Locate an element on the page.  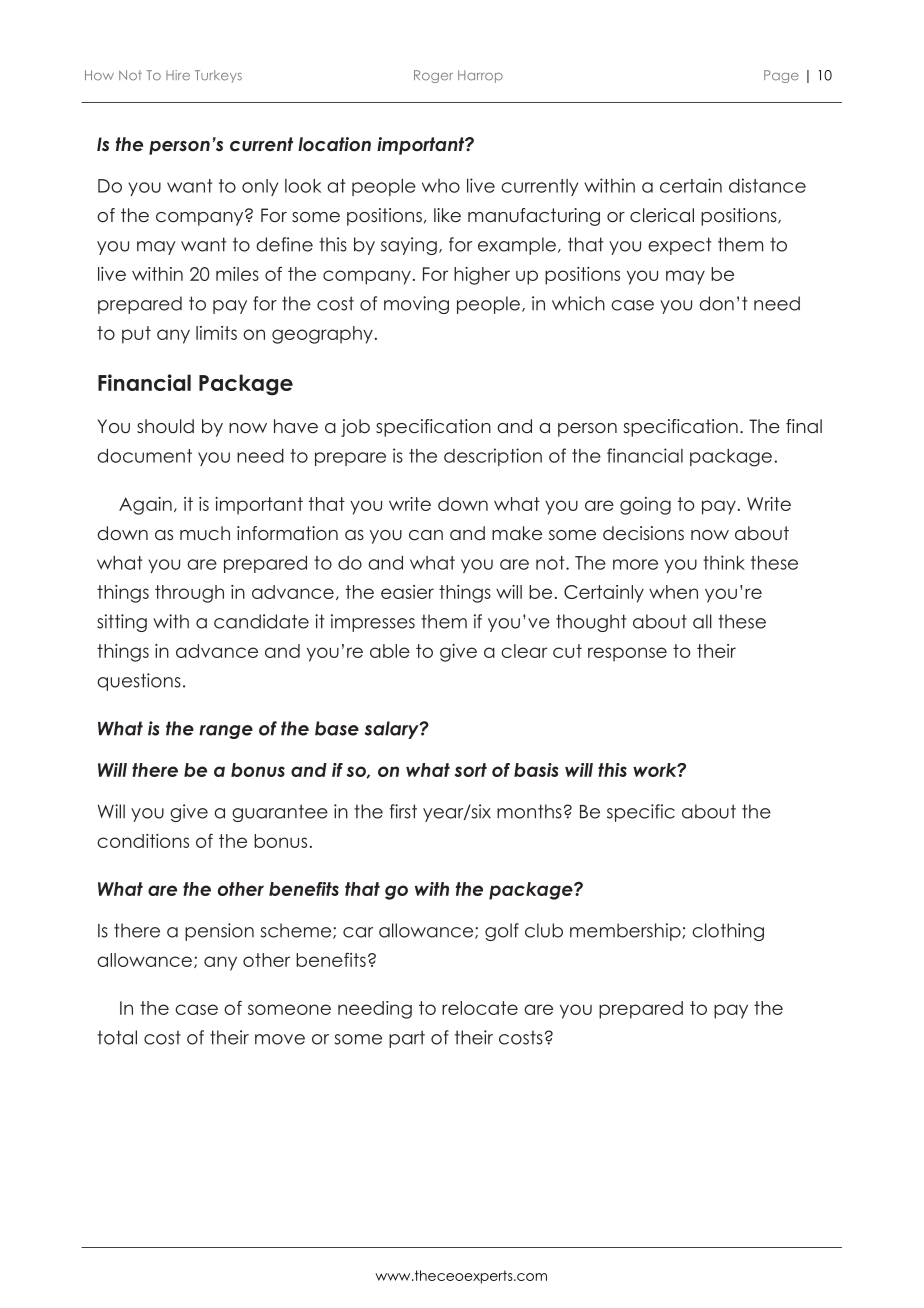
Roger is located at coordinates (433, 76).
